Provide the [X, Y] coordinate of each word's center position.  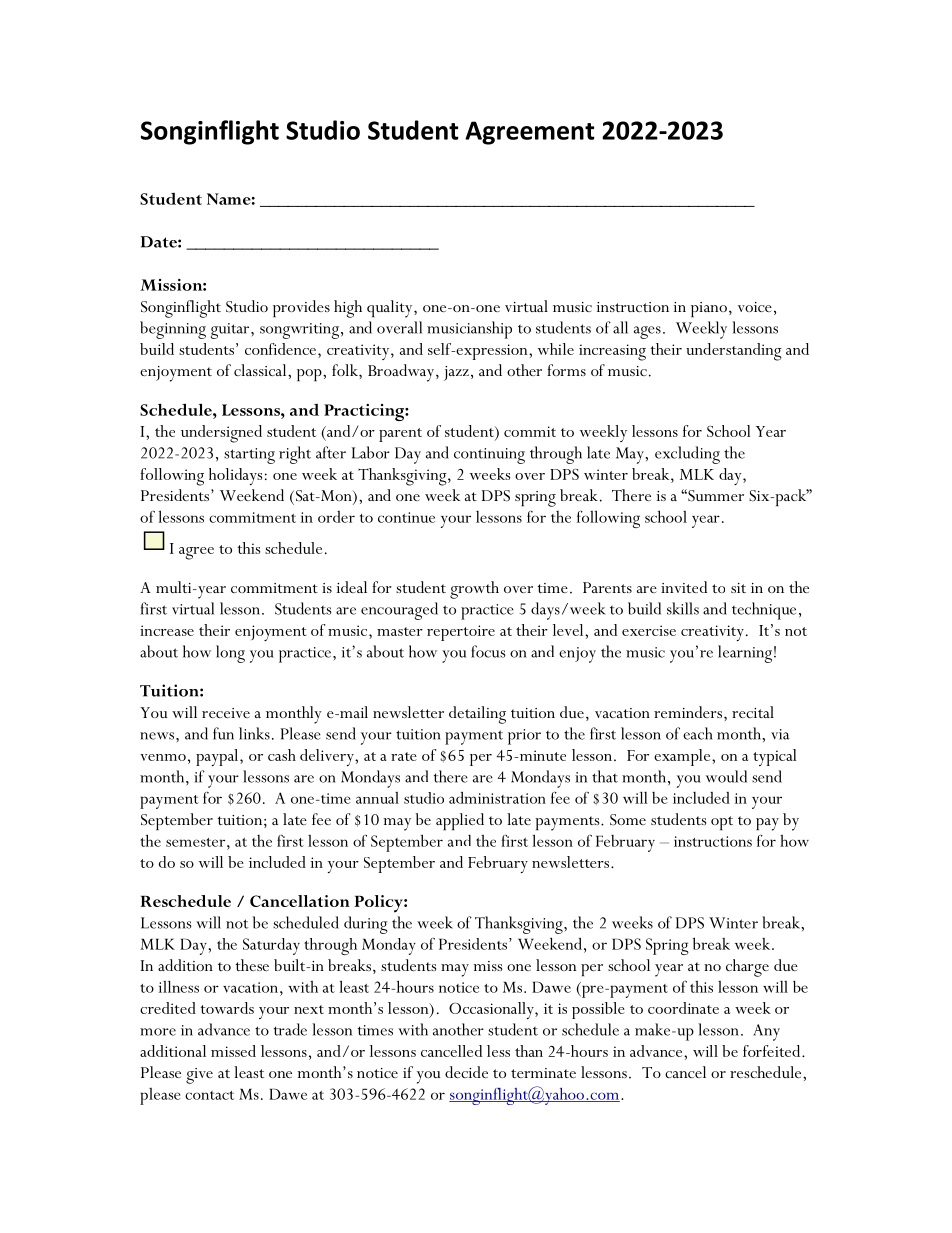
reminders [689, 712]
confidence [282, 349]
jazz [456, 373]
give [199, 1076]
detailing [477, 715]
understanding [734, 352]
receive [226, 713]
